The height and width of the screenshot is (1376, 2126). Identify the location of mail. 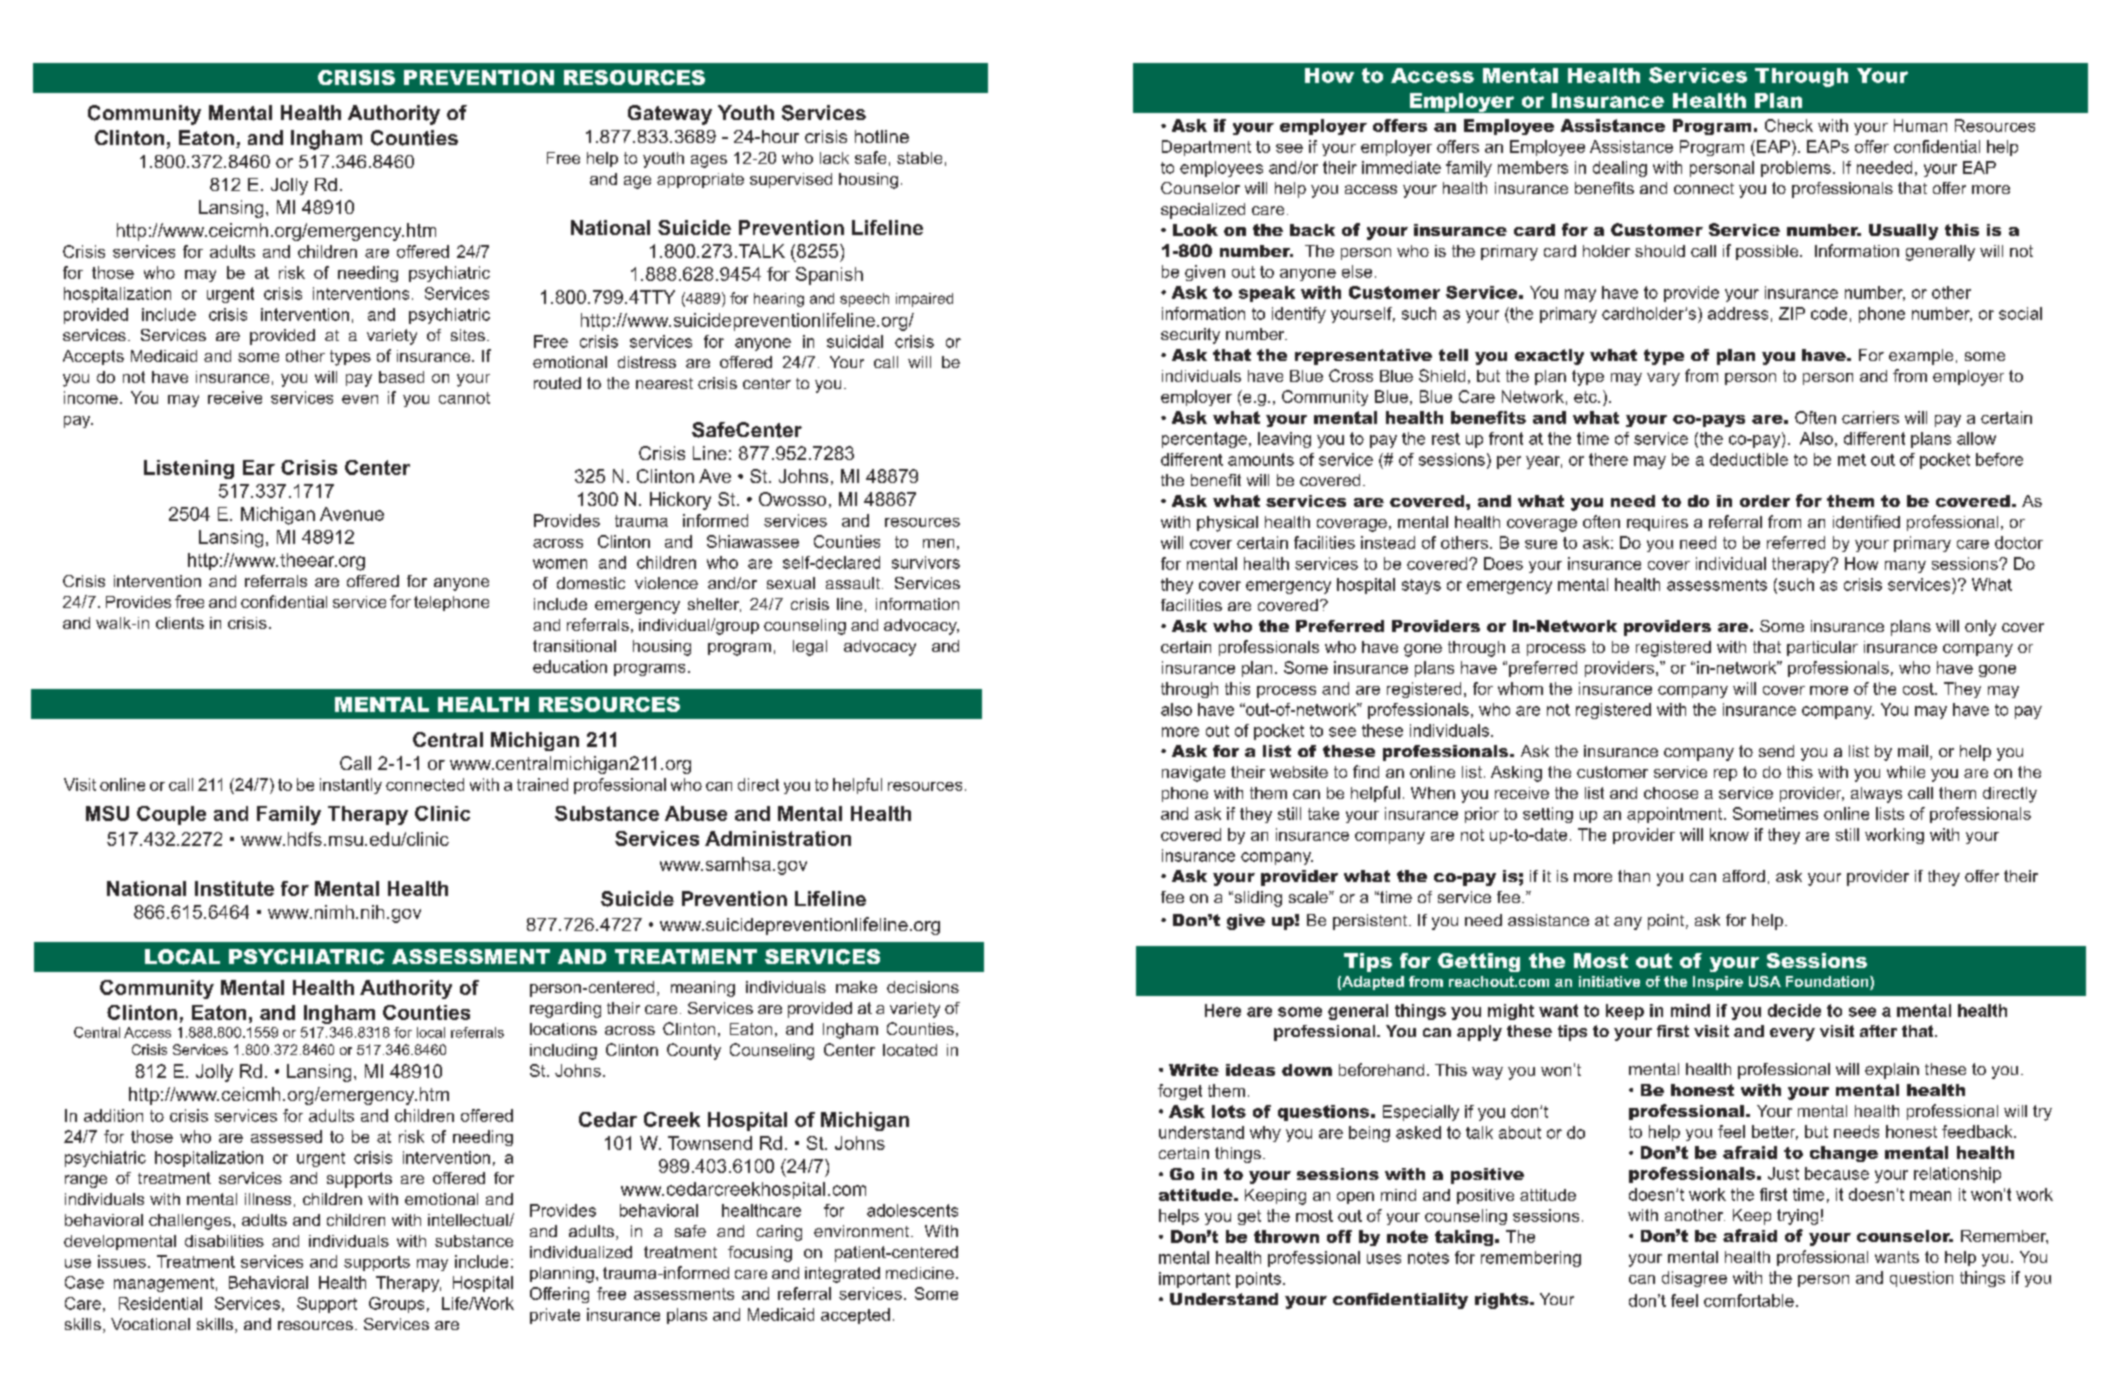
(1913, 751).
